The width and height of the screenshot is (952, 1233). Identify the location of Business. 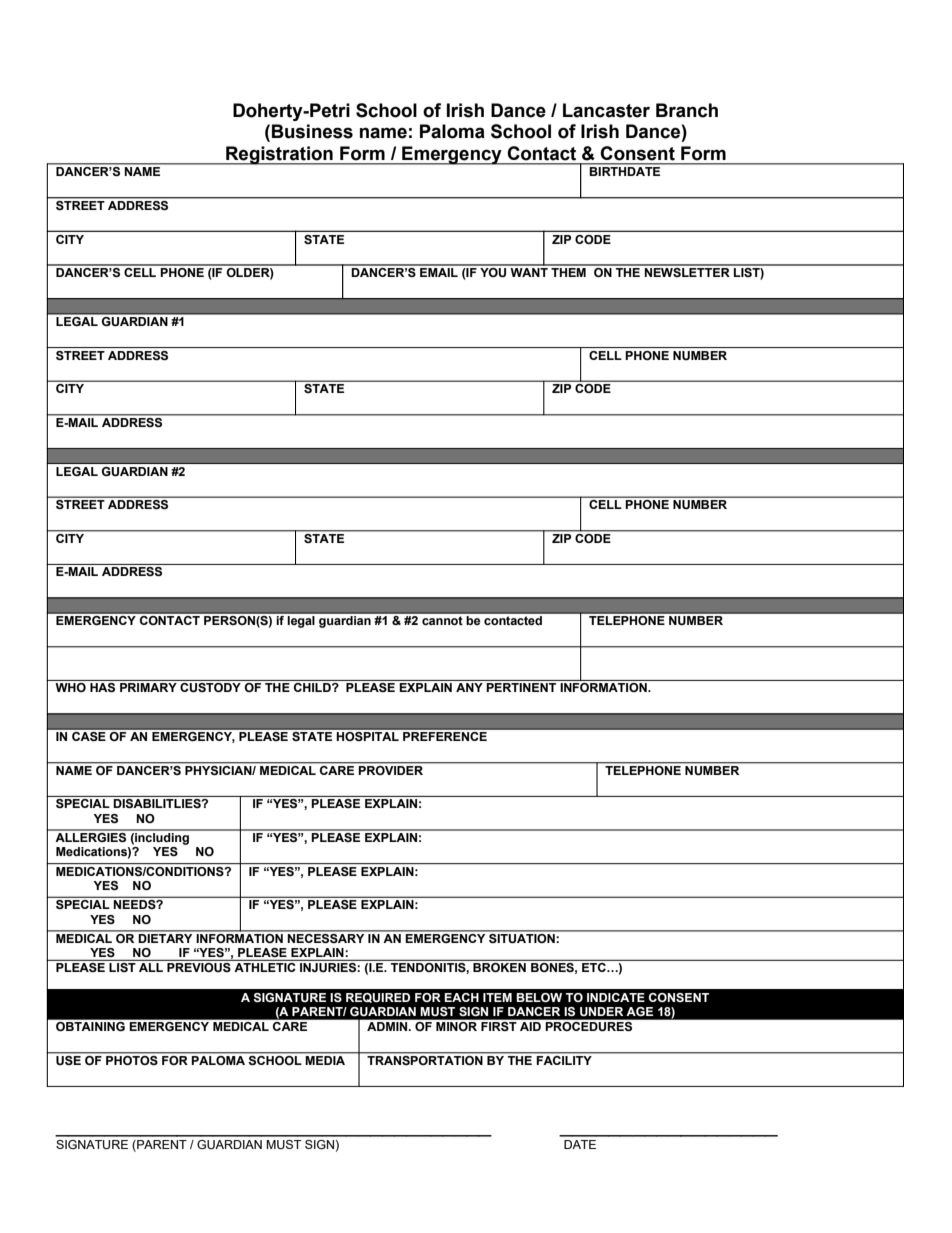
(312, 131).
